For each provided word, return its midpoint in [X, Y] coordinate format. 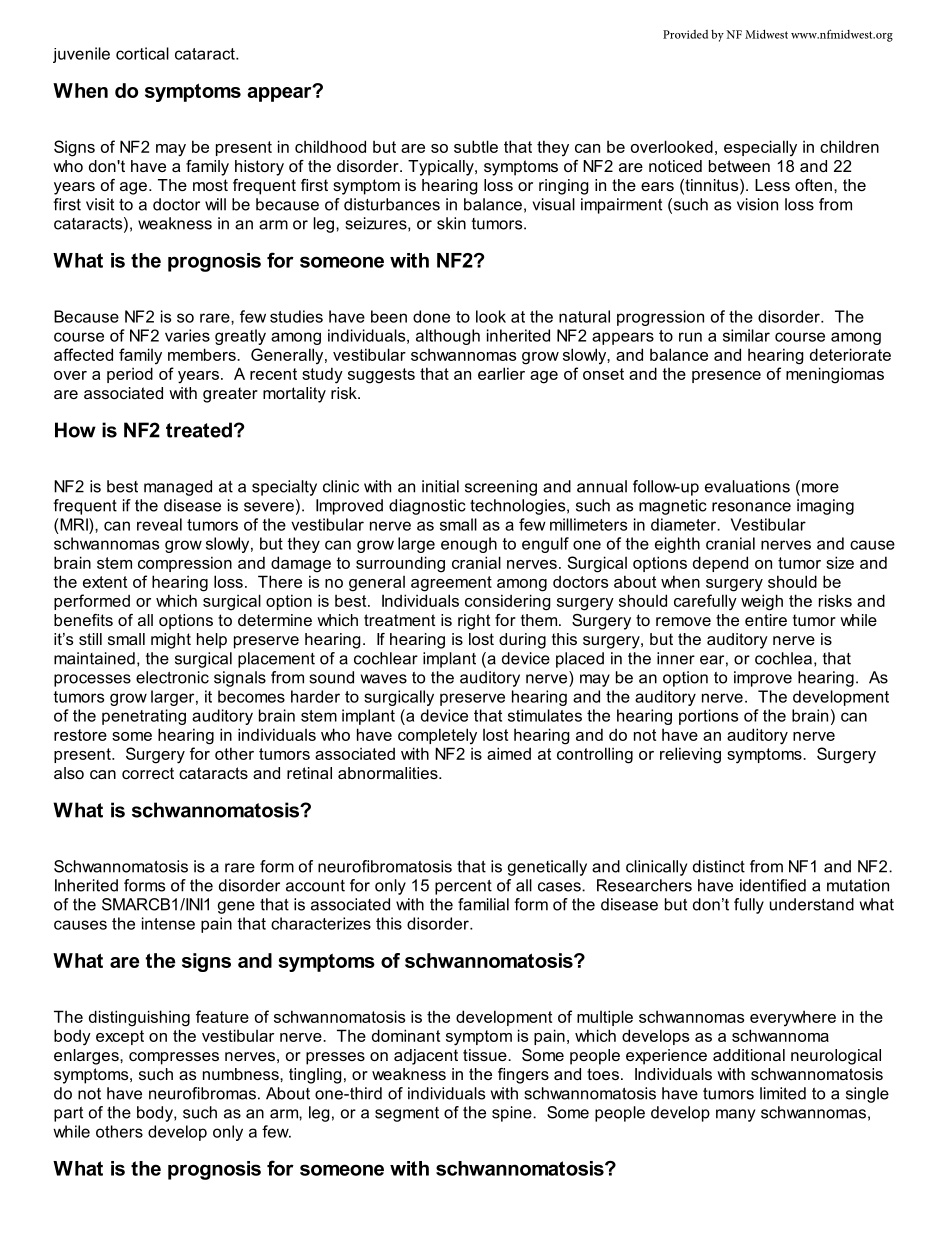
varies [187, 335]
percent [463, 887]
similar [746, 335]
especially [760, 148]
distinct [719, 866]
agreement [451, 584]
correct [148, 773]
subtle [476, 146]
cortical [142, 53]
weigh [762, 602]
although [448, 337]
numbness [242, 1074]
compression [185, 564]
